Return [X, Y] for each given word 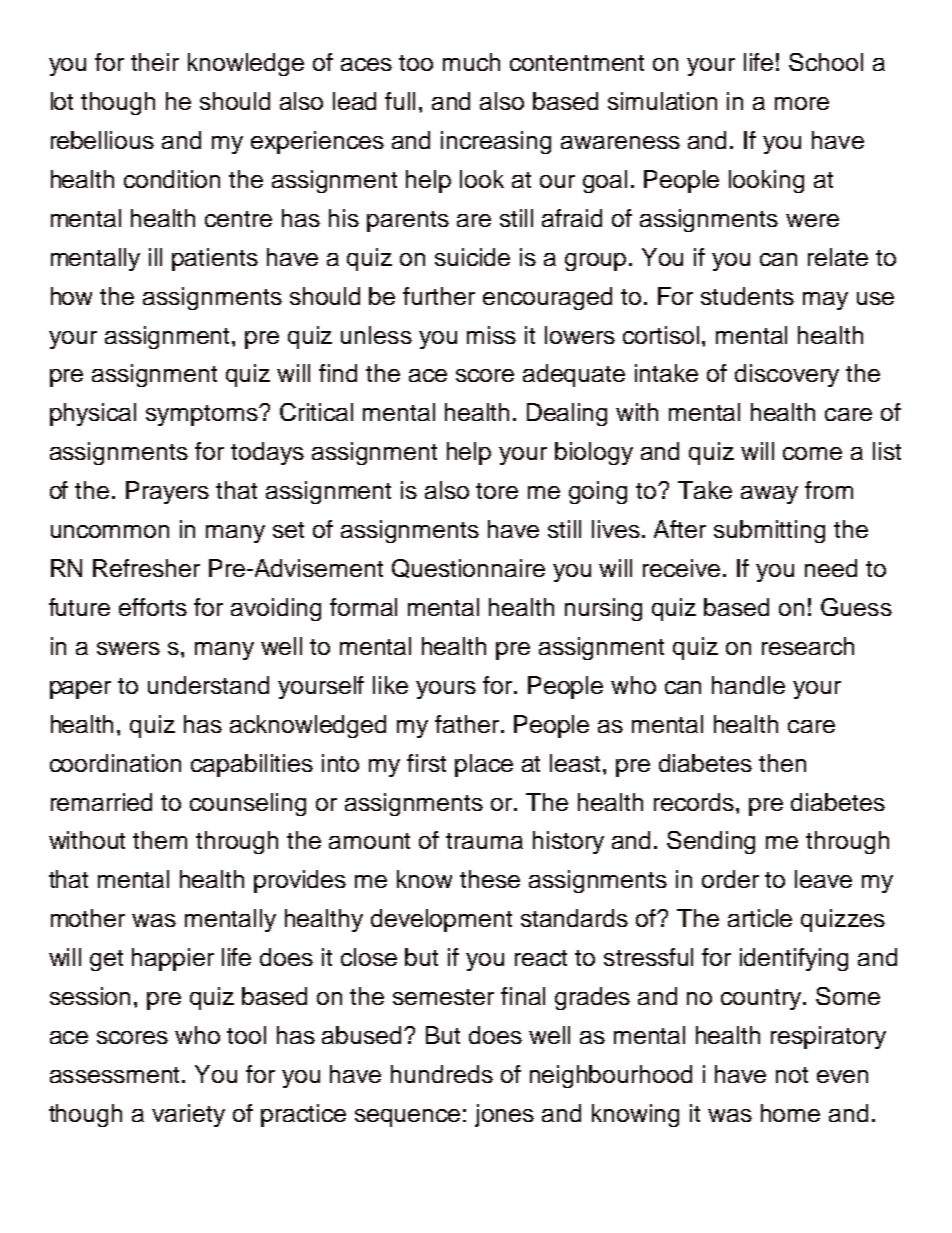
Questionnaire [468, 568]
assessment [116, 1075]
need [831, 568]
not [792, 1075]
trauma [484, 841]
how [71, 296]
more [802, 103]
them [160, 840]
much [471, 62]
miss [491, 335]
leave [823, 879]
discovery [787, 375]
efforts [153, 607]
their [155, 62]
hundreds [442, 1074]
